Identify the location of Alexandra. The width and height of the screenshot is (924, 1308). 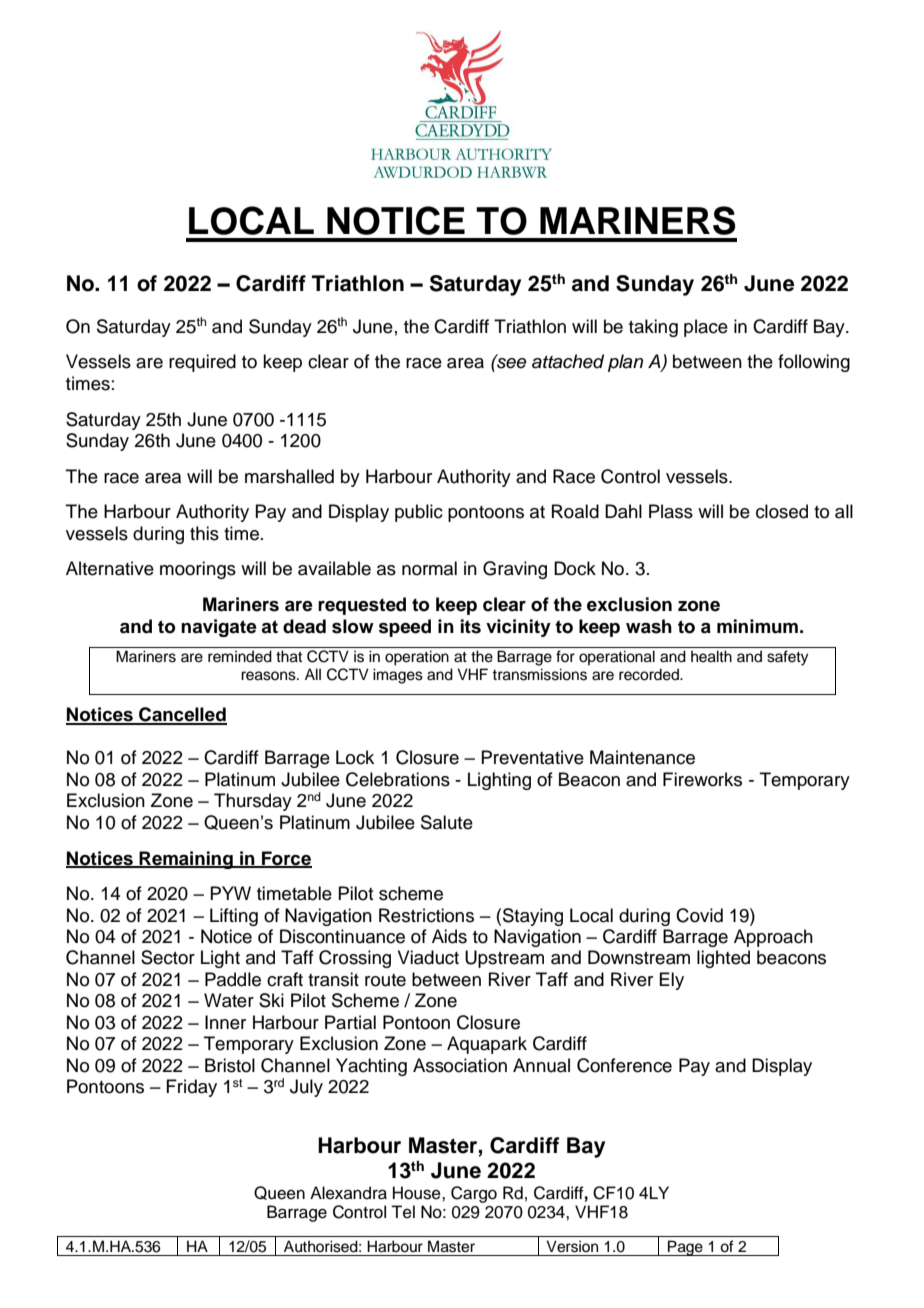
(348, 1193).
